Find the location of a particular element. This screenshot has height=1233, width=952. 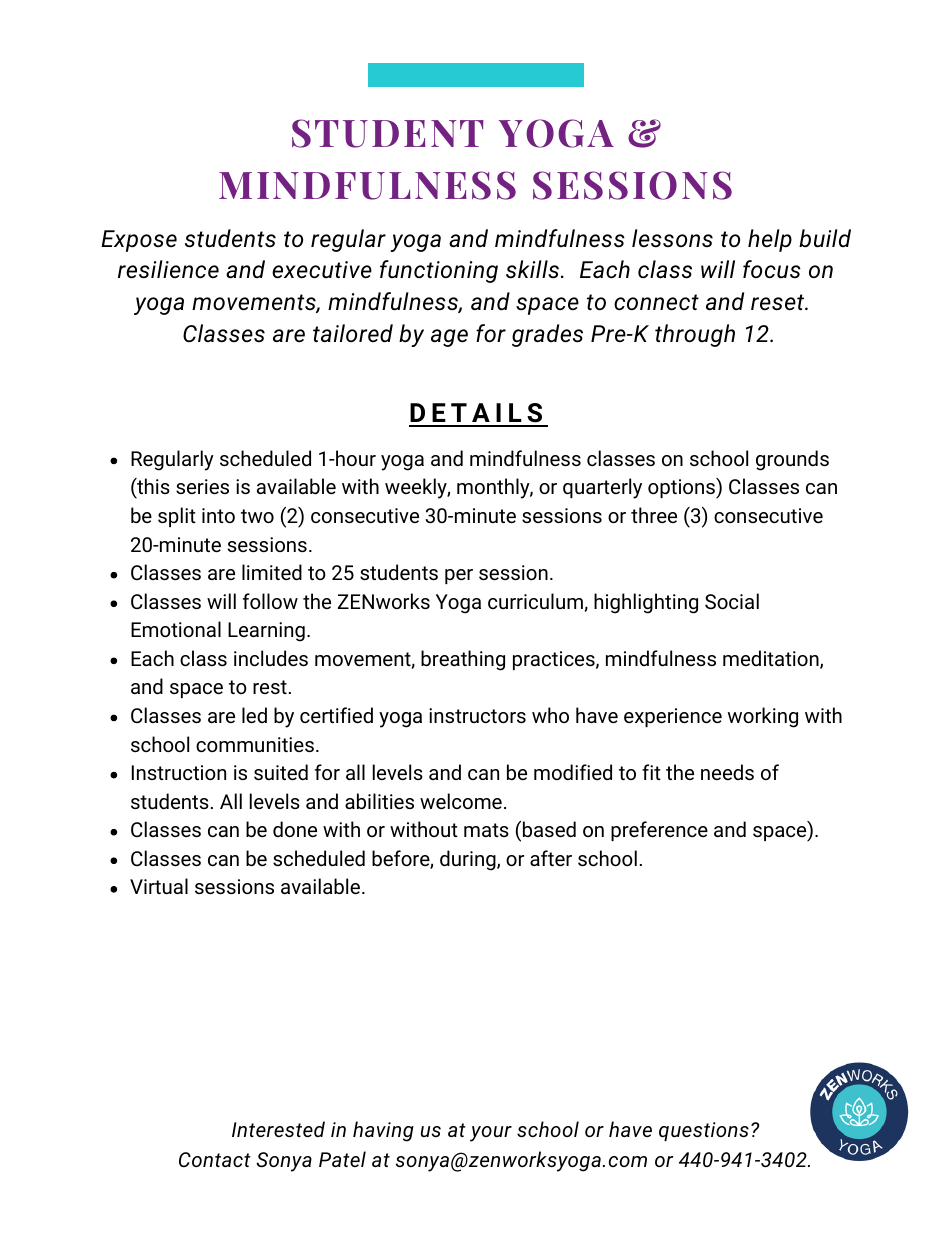

preference is located at coordinates (659, 831).
